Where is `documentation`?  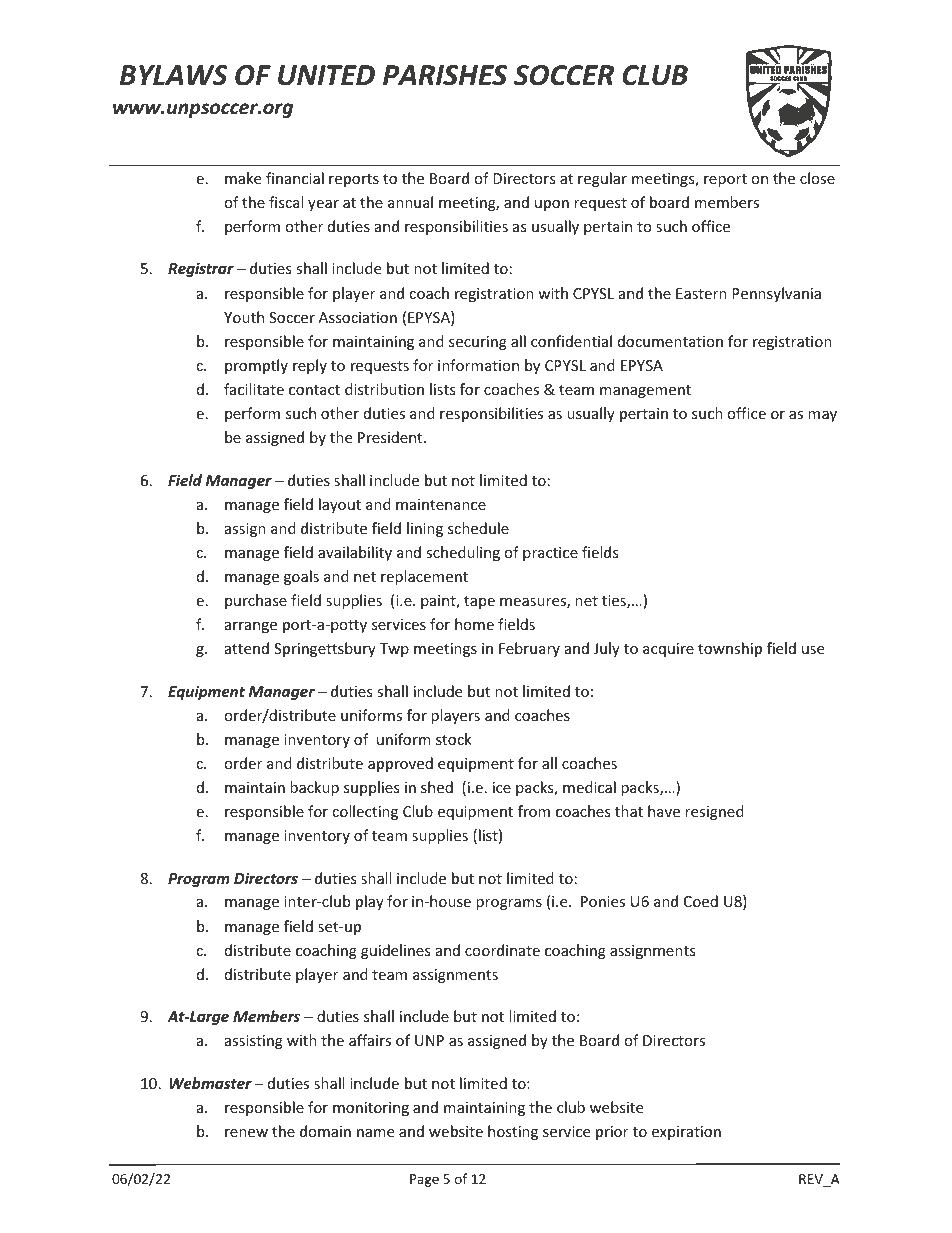
documentation is located at coordinates (670, 341).
